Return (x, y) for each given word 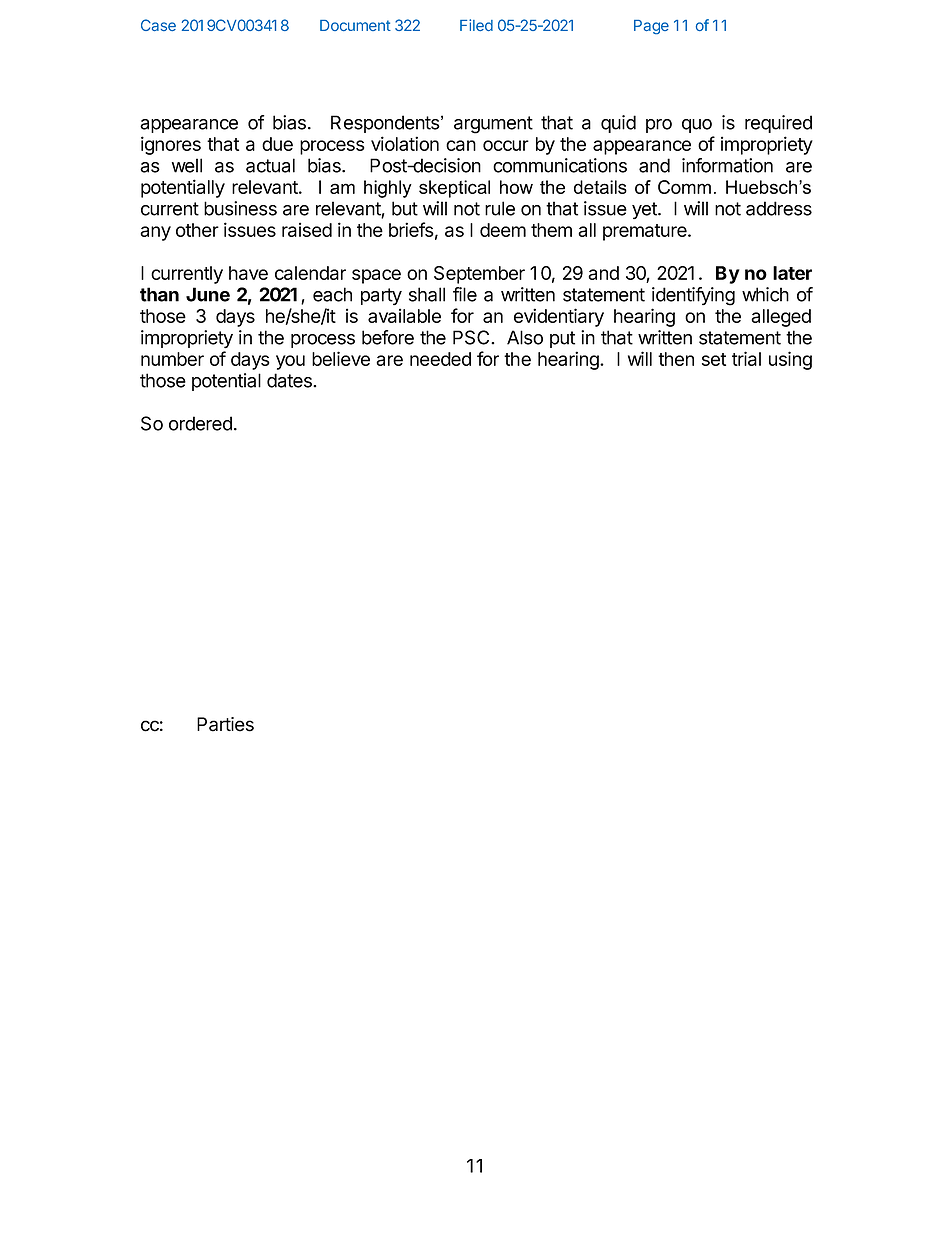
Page (651, 27)
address (779, 208)
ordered (200, 423)
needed (440, 359)
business (240, 208)
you (290, 362)
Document (355, 25)
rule (500, 208)
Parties (225, 724)
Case (158, 25)
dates (290, 380)
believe (341, 358)
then (676, 359)
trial (746, 358)
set (714, 359)
